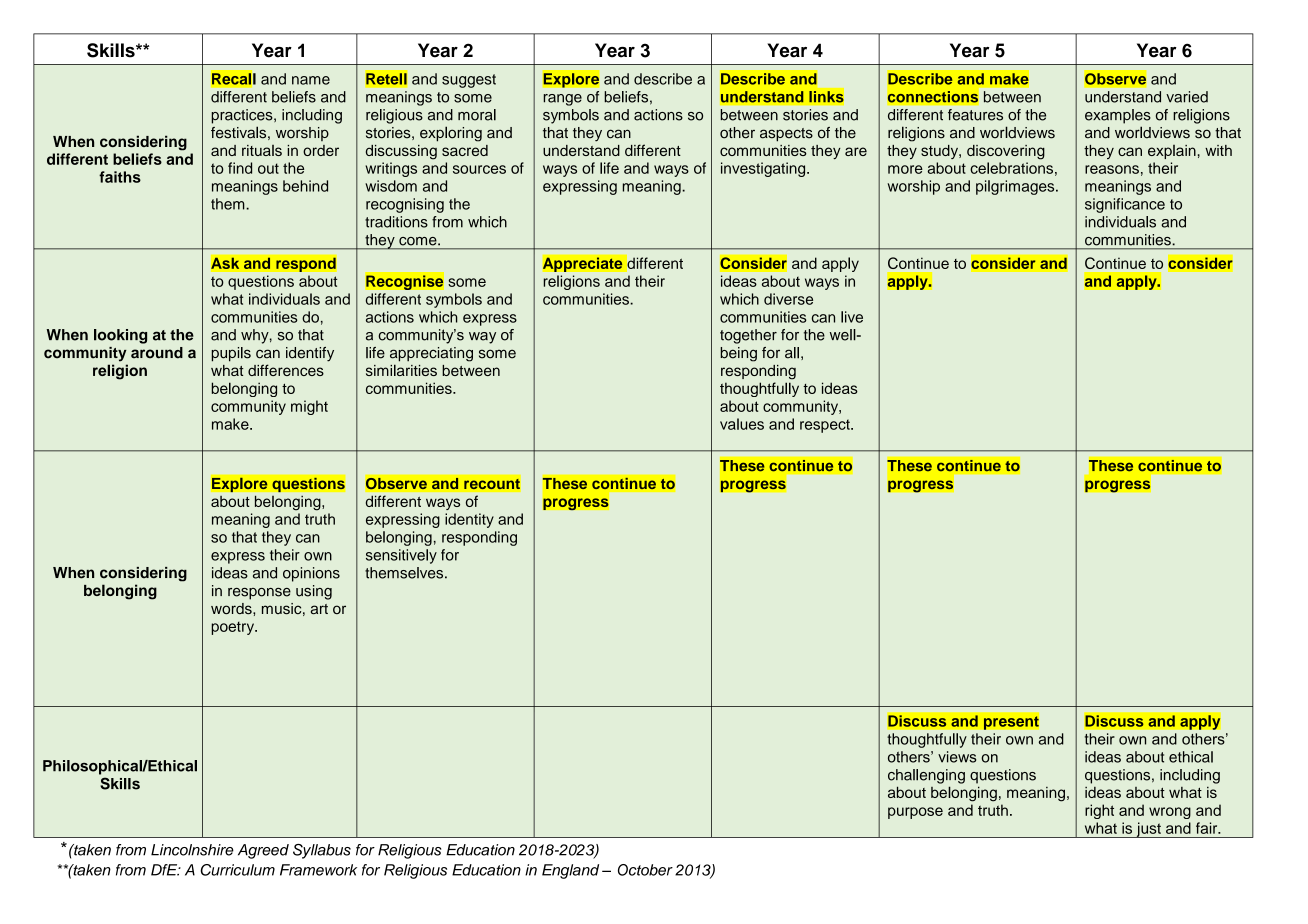 The width and height of the screenshot is (1308, 924). What do you see at coordinates (570, 871) in the screenshot?
I see `England` at bounding box center [570, 871].
